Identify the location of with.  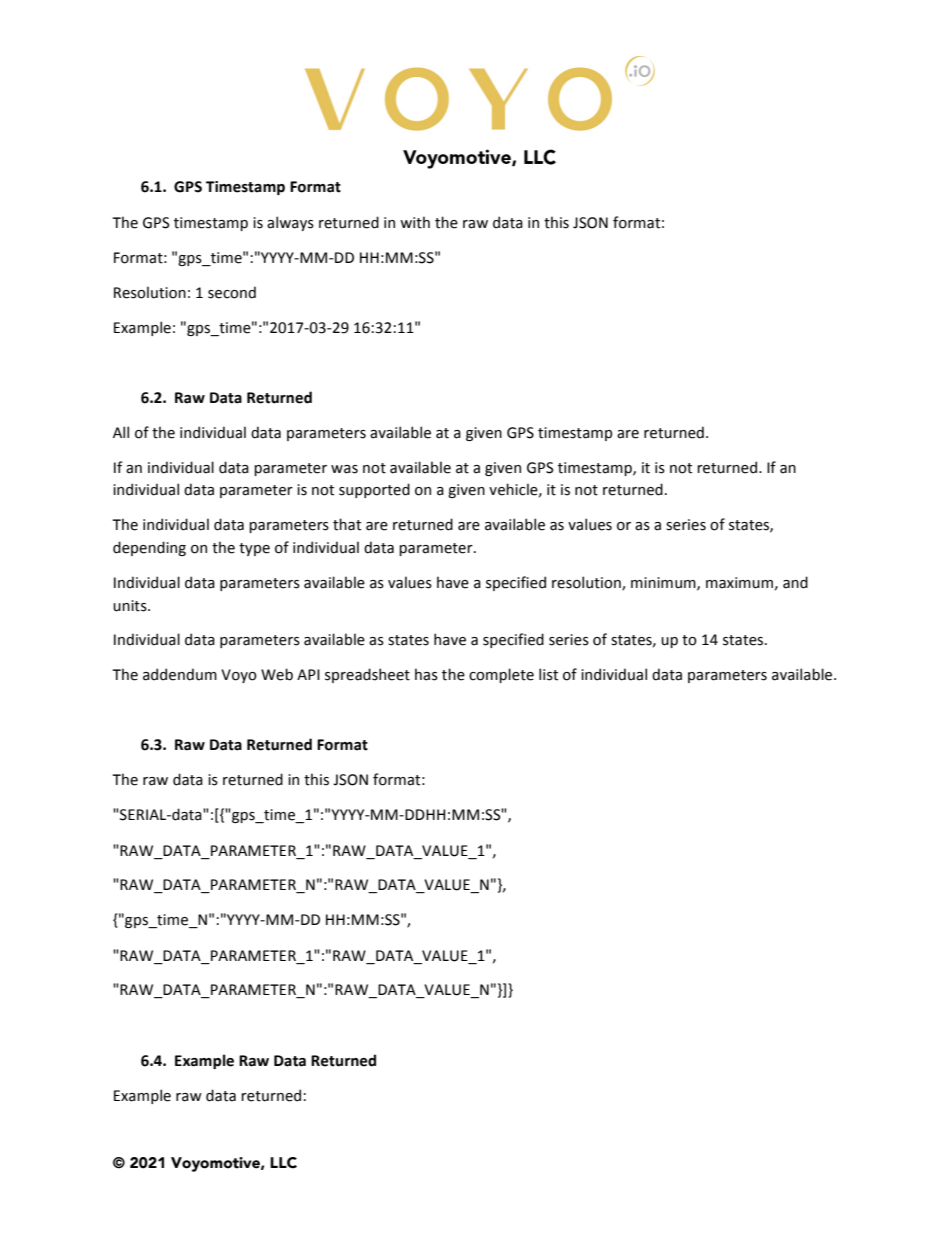
(415, 222).
